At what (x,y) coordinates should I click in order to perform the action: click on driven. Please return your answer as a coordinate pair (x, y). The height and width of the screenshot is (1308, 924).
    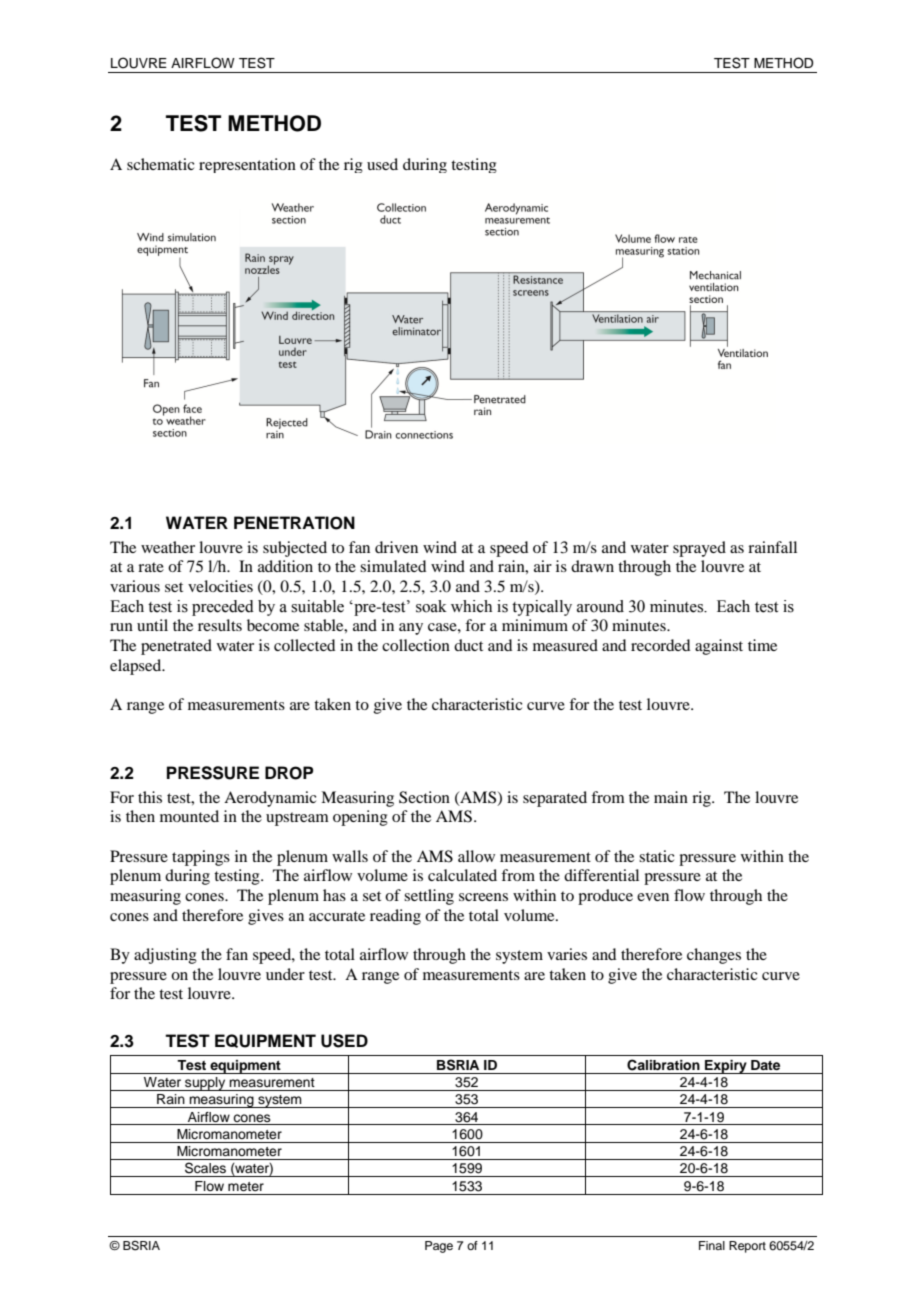
    Looking at the image, I should click on (396, 547).
